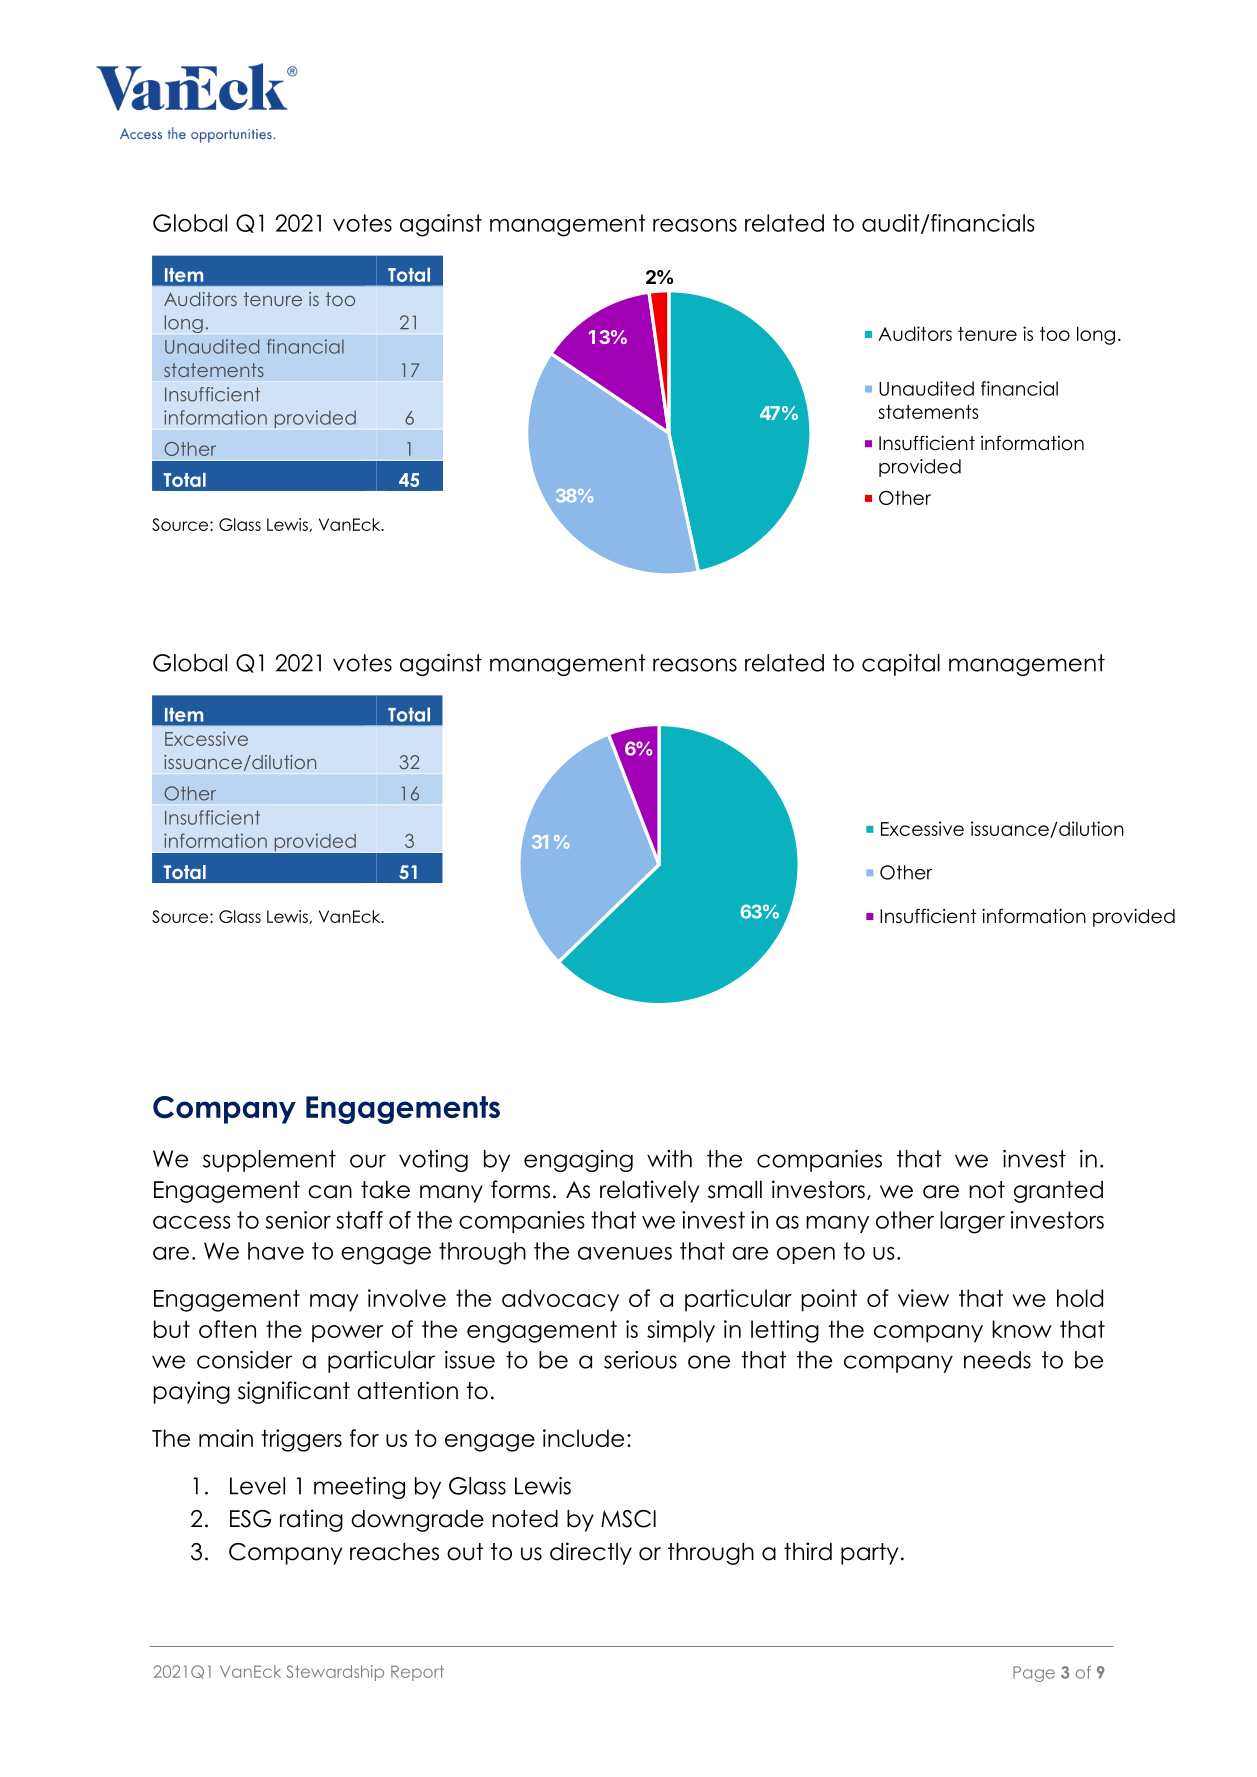 The height and width of the document is (1777, 1257). What do you see at coordinates (681, 1331) in the document?
I see `simply` at bounding box center [681, 1331].
